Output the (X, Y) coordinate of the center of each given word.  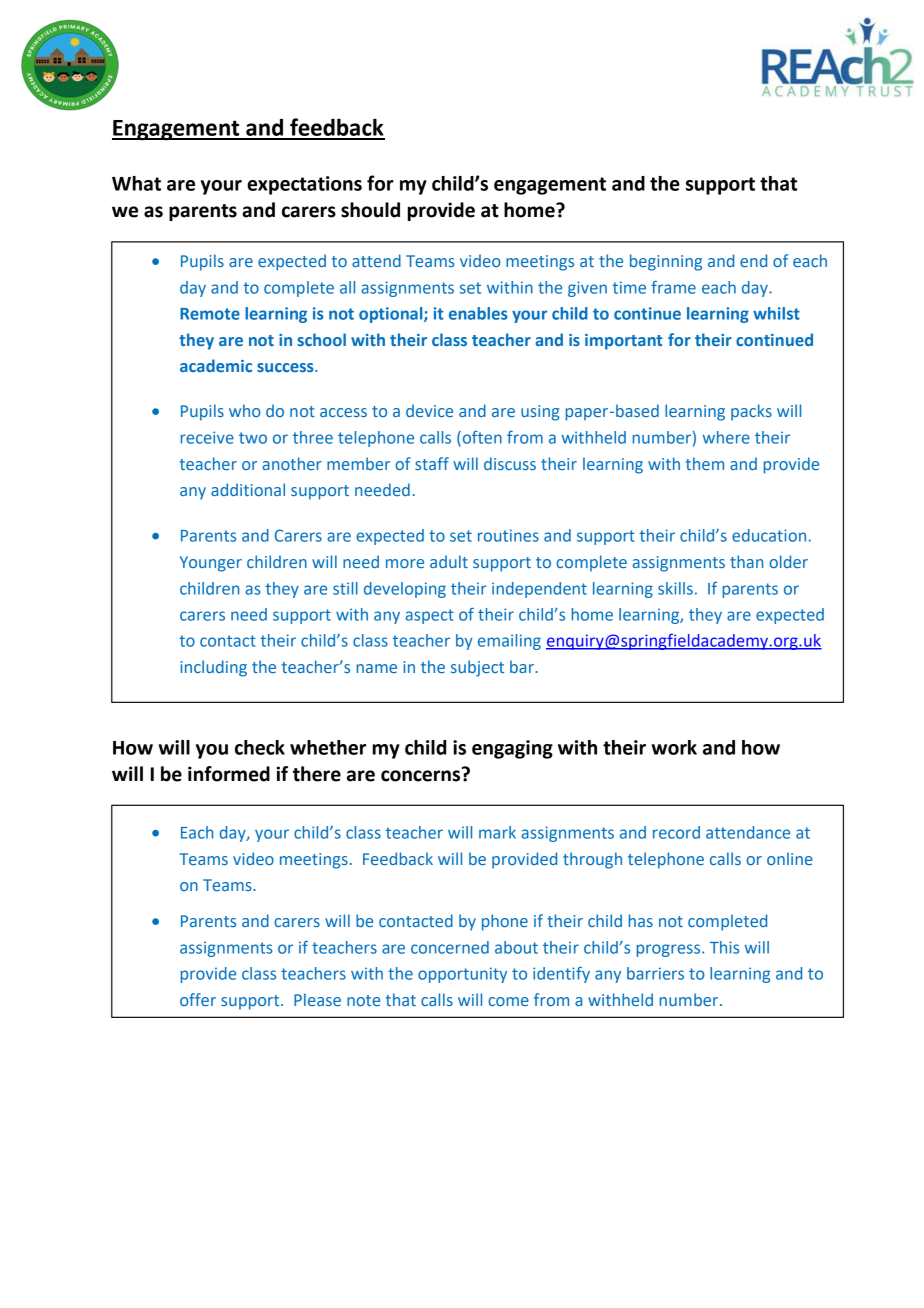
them (705, 463)
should (370, 210)
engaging (512, 749)
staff (432, 463)
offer (198, 999)
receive (207, 437)
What (136, 183)
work (674, 747)
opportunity (462, 975)
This (724, 947)
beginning (666, 262)
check (260, 747)
